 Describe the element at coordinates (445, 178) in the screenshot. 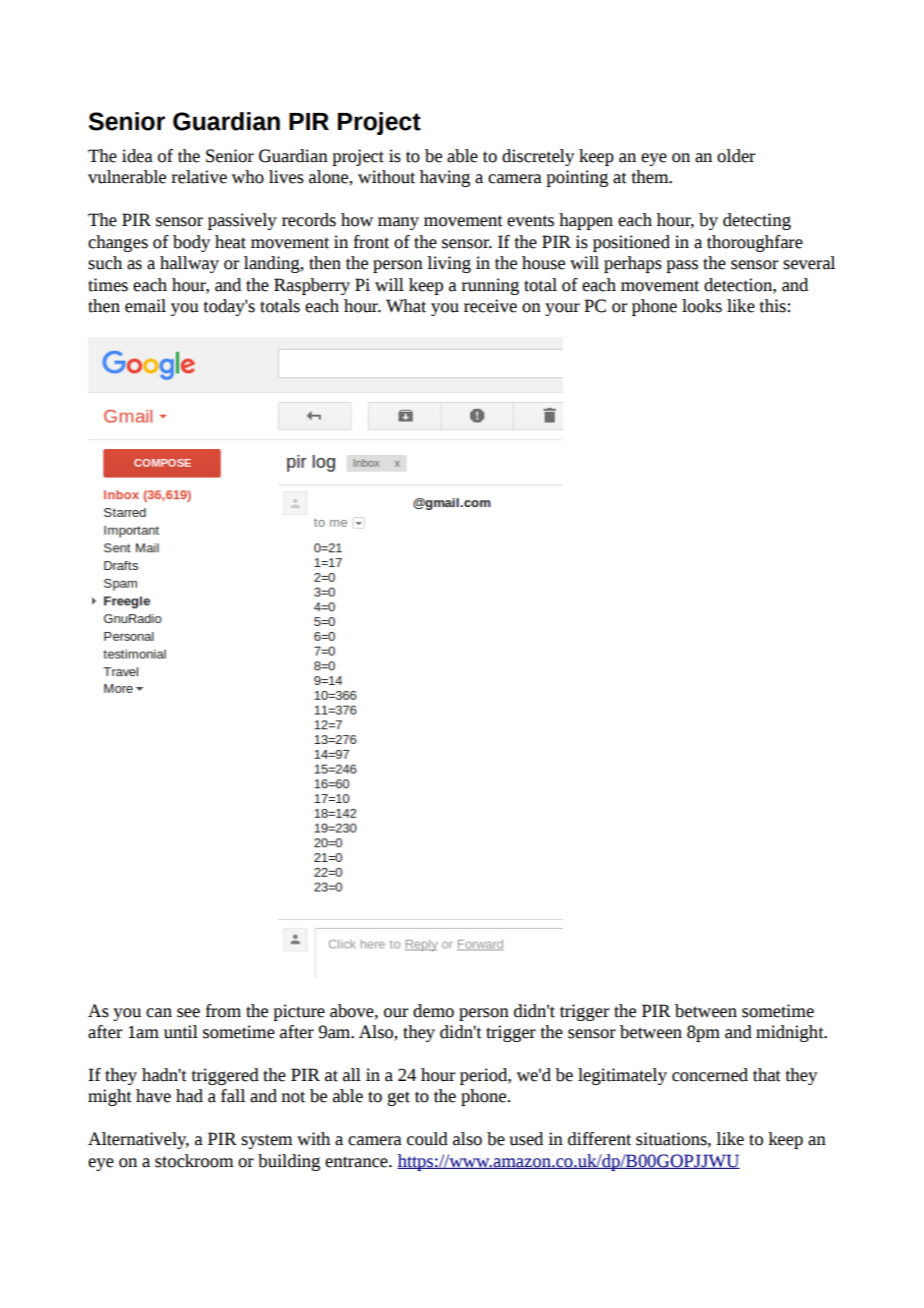

I see `having` at that location.
